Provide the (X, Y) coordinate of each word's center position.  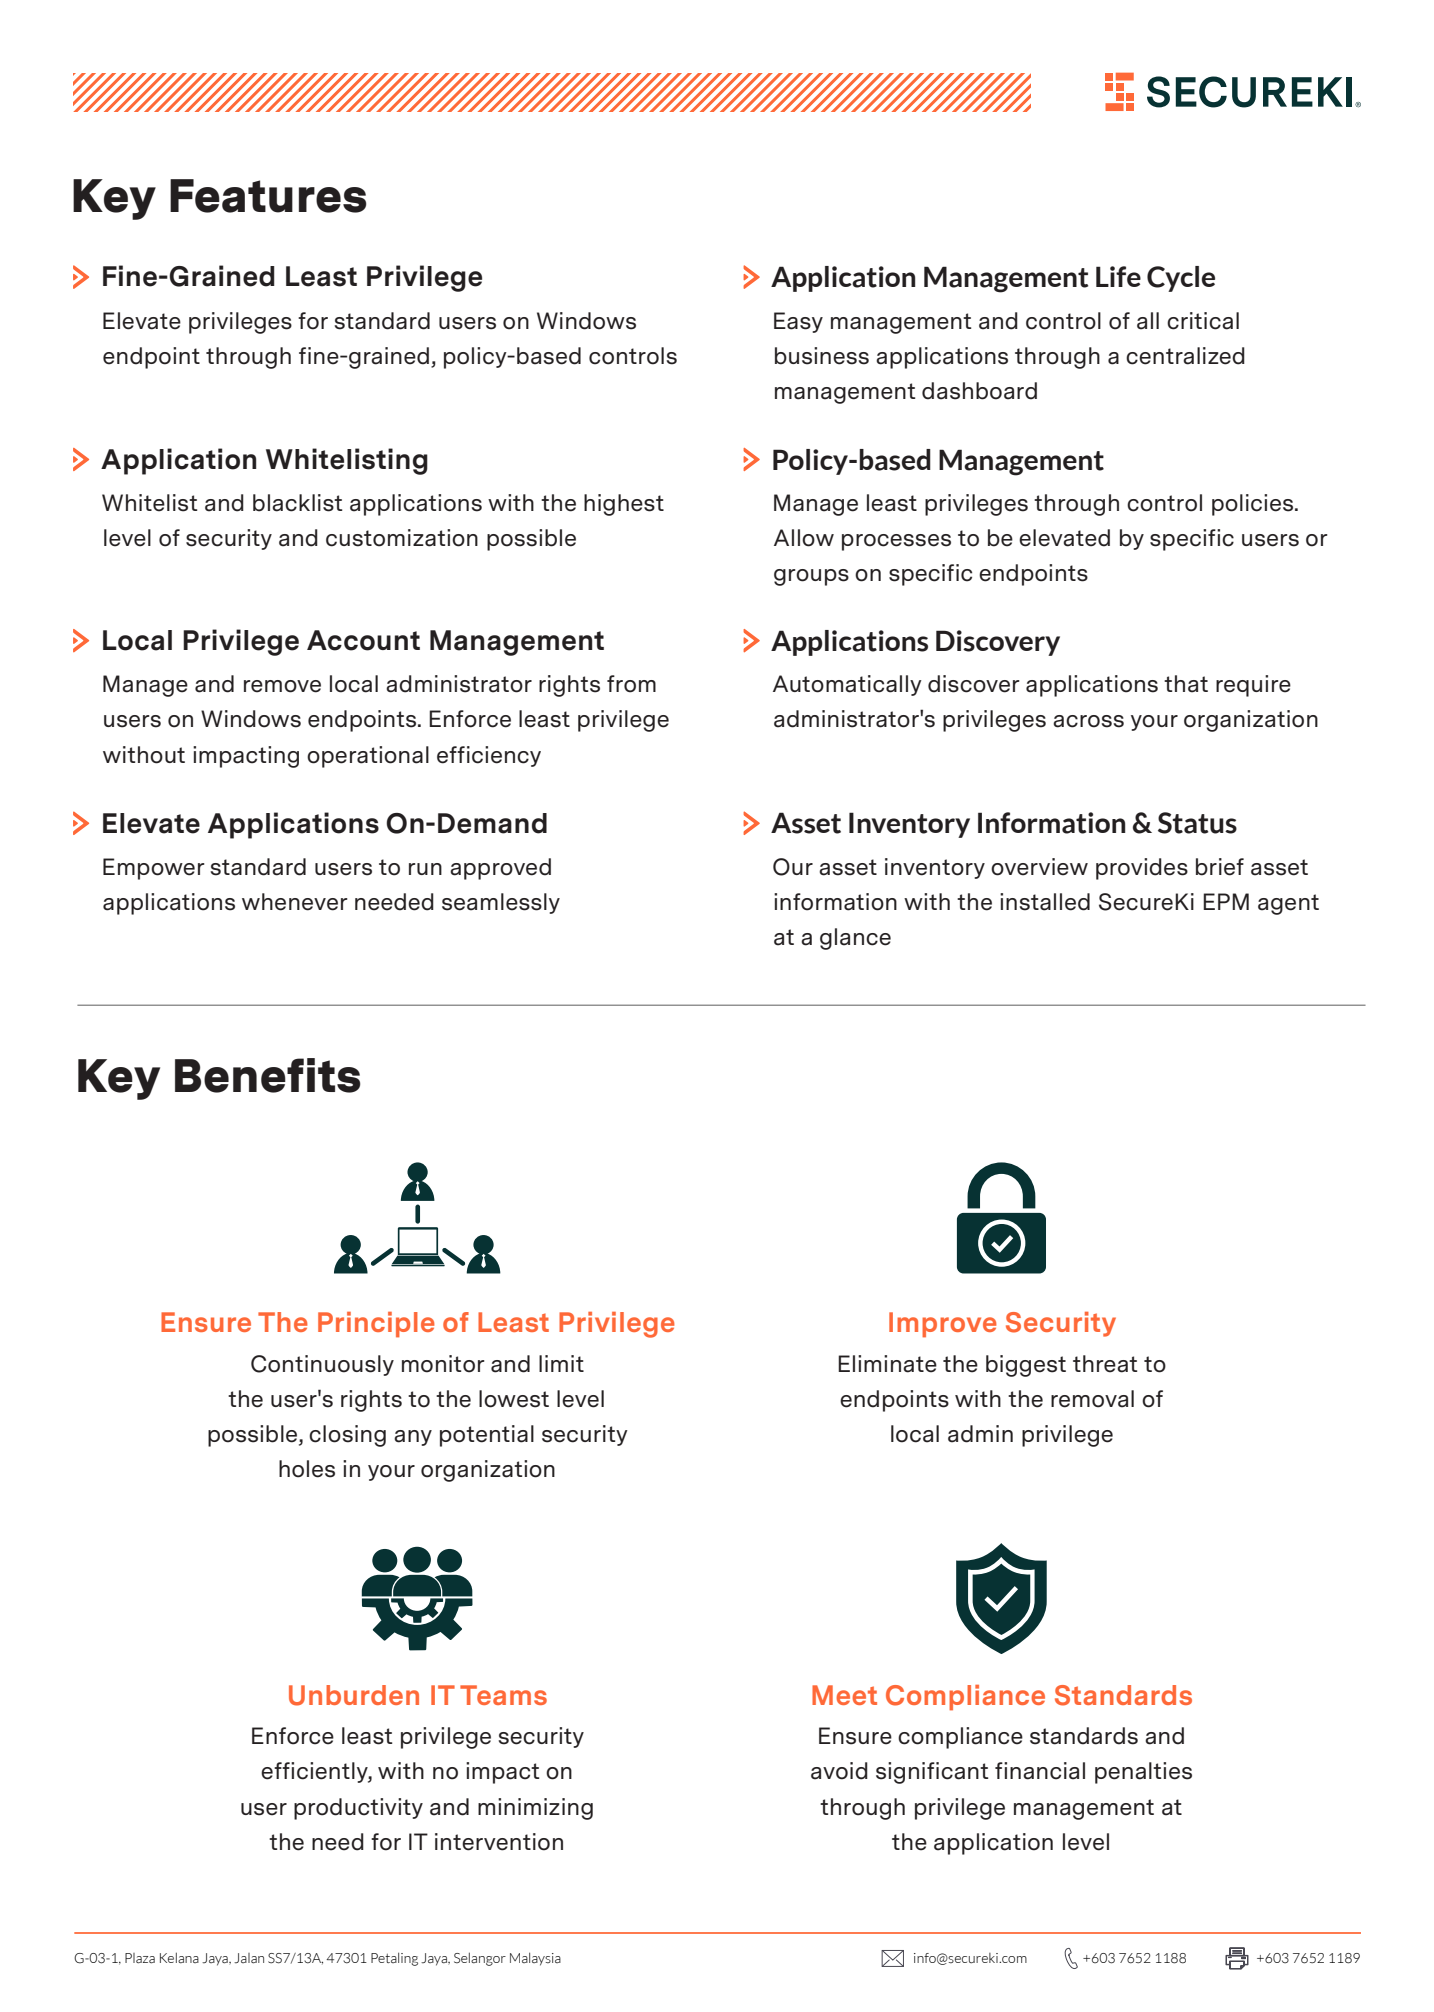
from (631, 684)
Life (1118, 276)
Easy (798, 322)
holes (307, 1469)
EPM (1226, 901)
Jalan (249, 1958)
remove (282, 686)
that (1186, 684)
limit (561, 1363)
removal (1092, 1399)
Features (268, 196)
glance (855, 939)
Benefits (267, 1075)
